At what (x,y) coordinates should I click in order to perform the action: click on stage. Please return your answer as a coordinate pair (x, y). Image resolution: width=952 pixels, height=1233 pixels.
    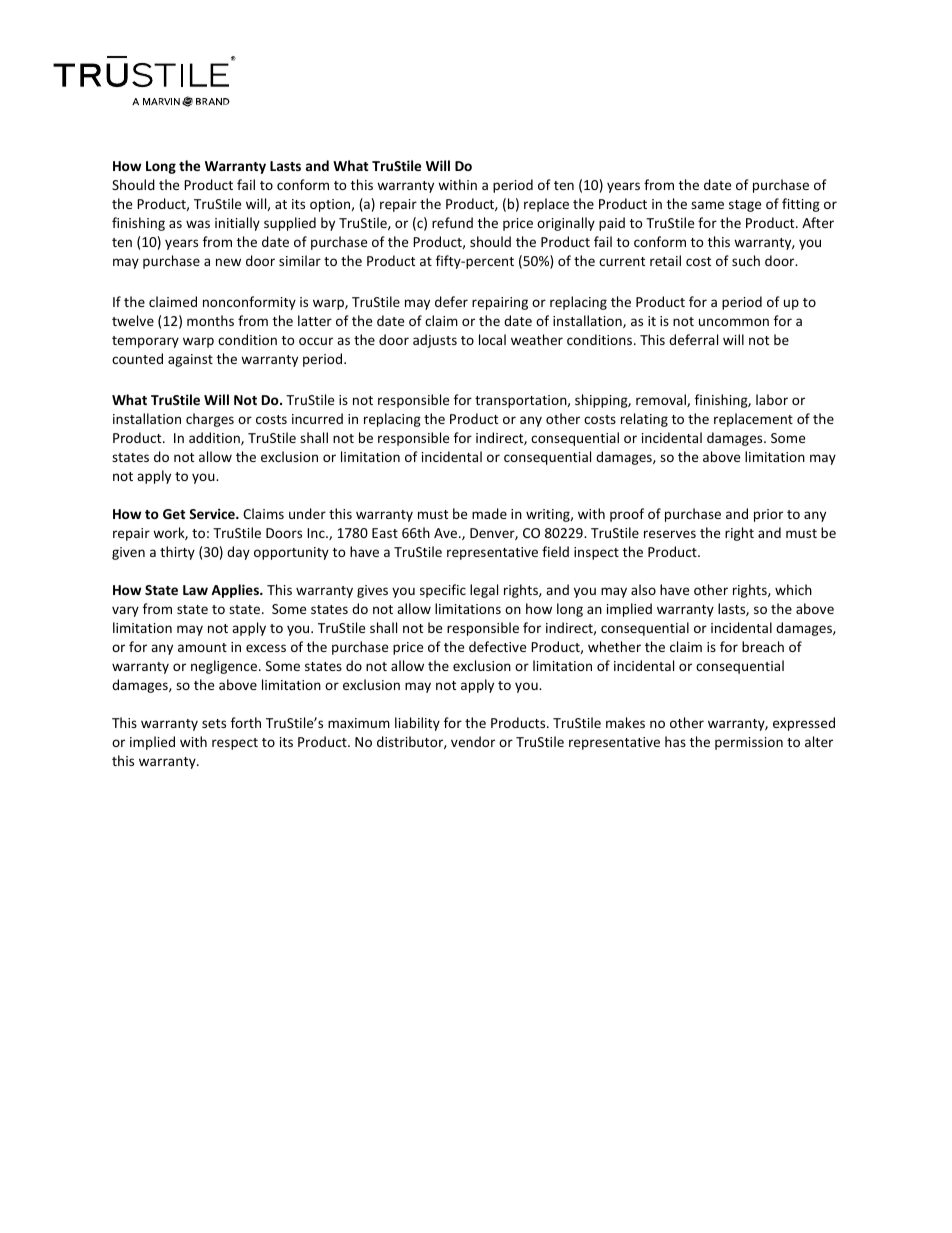
    Looking at the image, I should click on (745, 206).
